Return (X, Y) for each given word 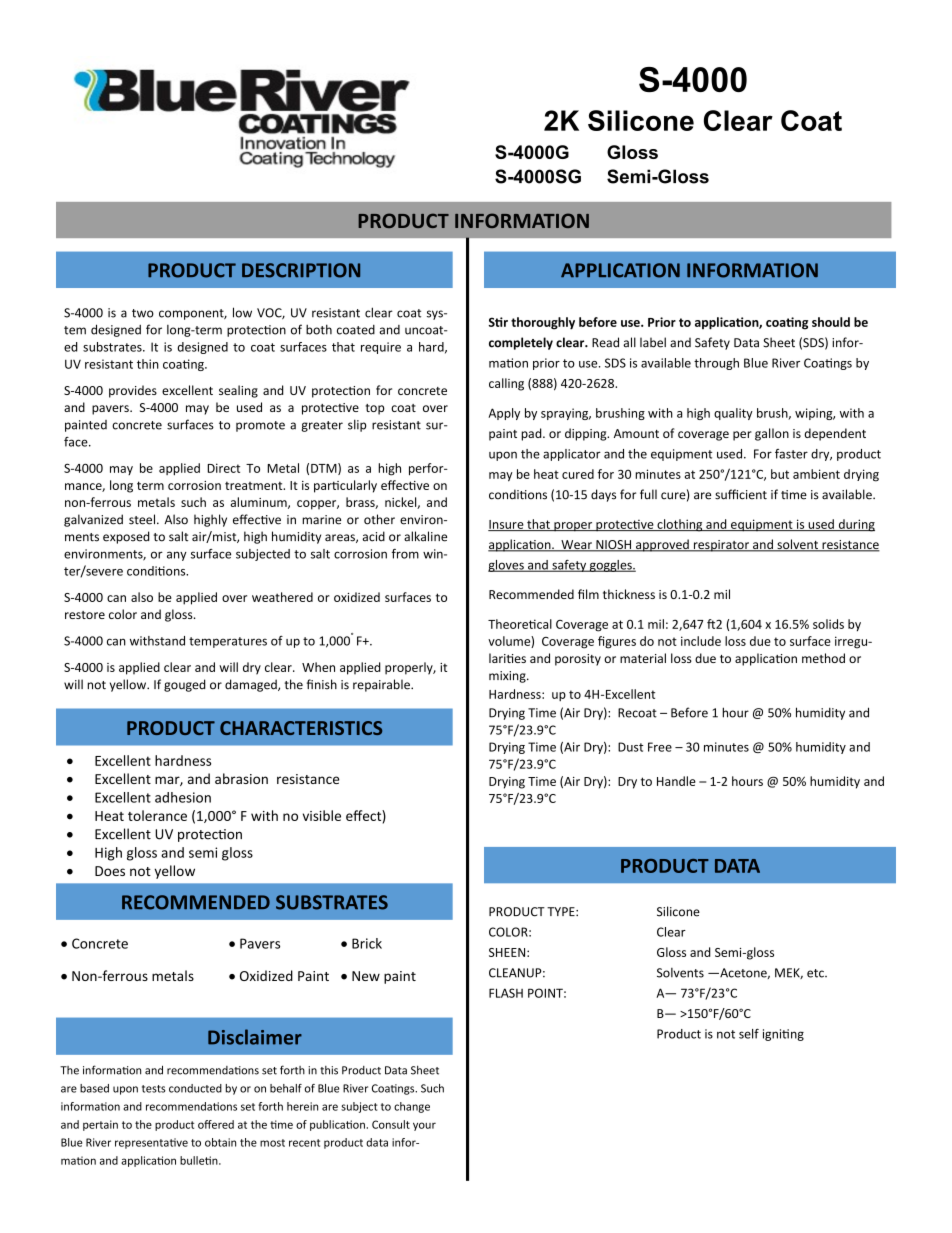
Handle (676, 781)
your (424, 1126)
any (177, 556)
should (831, 322)
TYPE (562, 911)
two (143, 313)
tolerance (157, 815)
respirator (721, 546)
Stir (498, 322)
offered (216, 1124)
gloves (507, 566)
